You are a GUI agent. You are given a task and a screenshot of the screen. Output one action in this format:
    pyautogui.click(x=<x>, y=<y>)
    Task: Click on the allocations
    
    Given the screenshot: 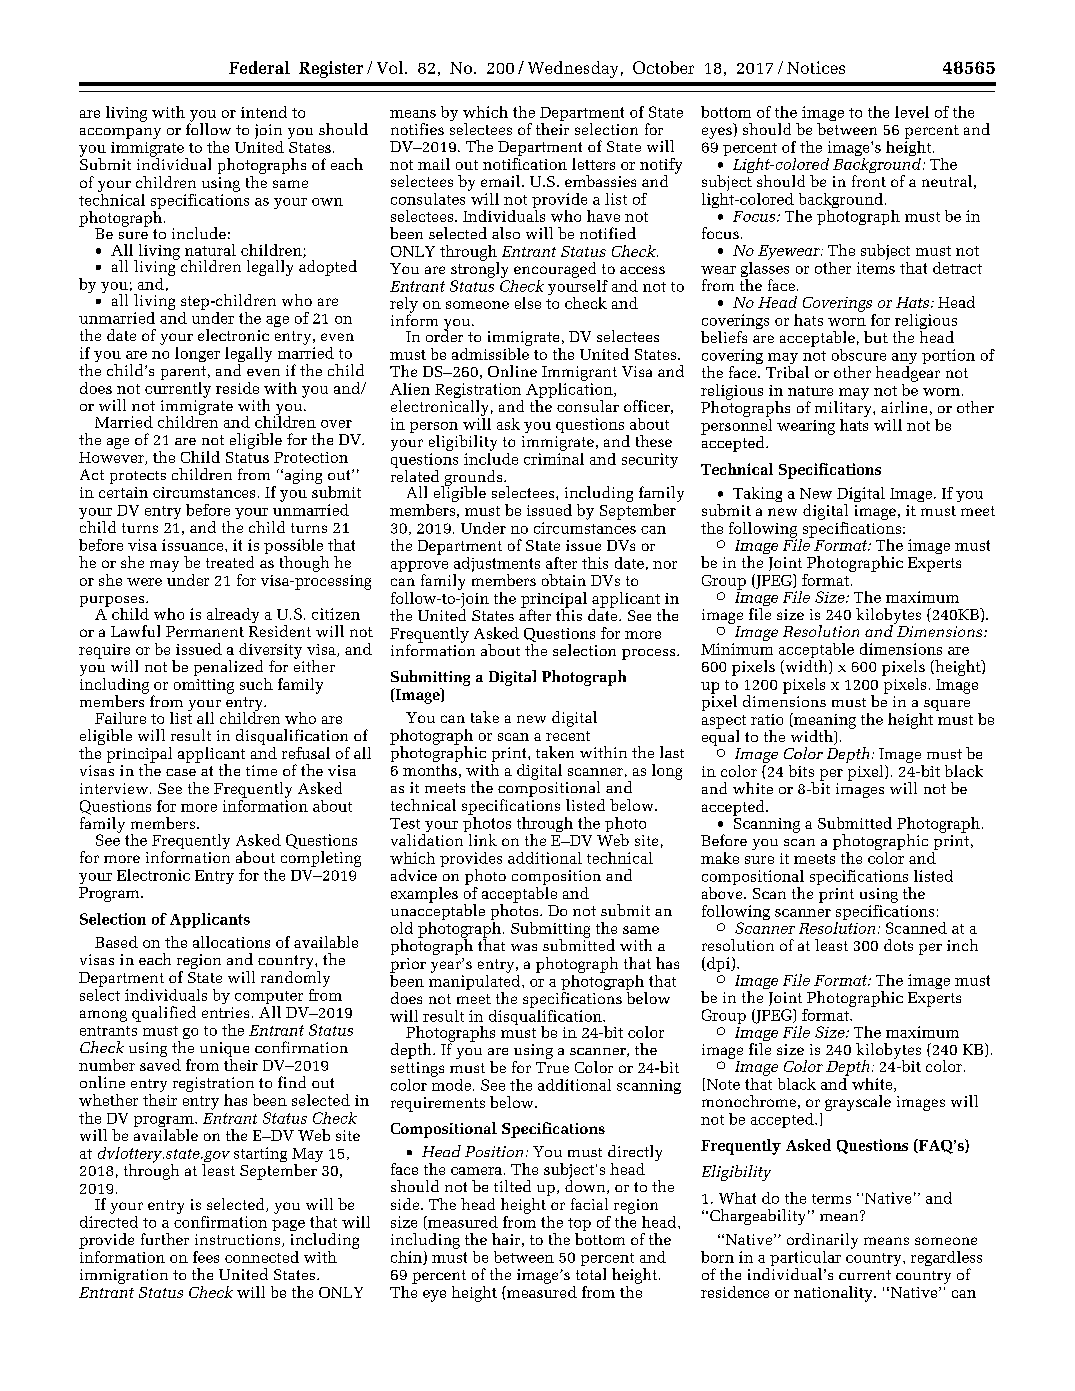 What is the action you would take?
    pyautogui.click(x=231, y=942)
